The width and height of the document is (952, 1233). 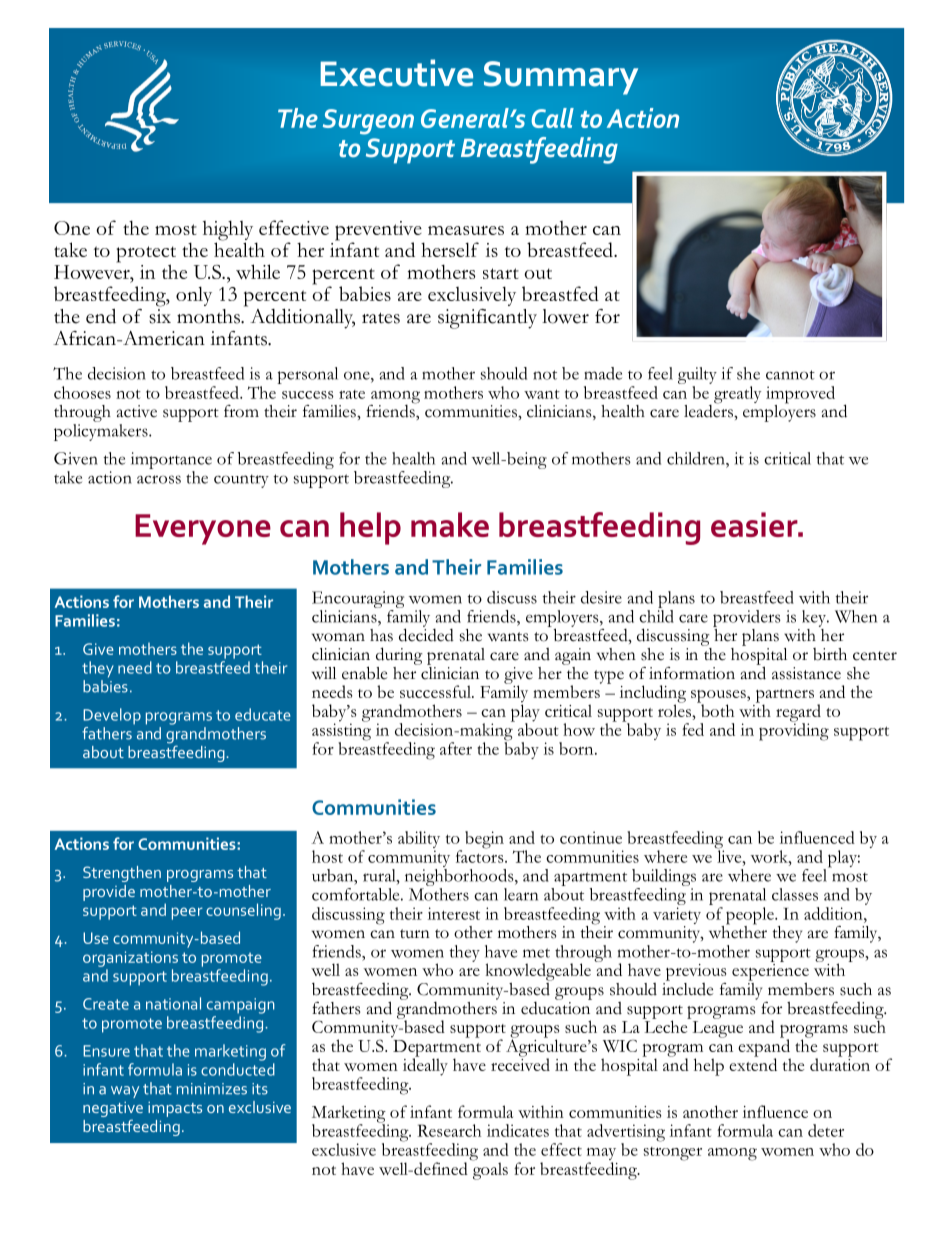 What do you see at coordinates (553, 118) in the document?
I see `Call` at bounding box center [553, 118].
